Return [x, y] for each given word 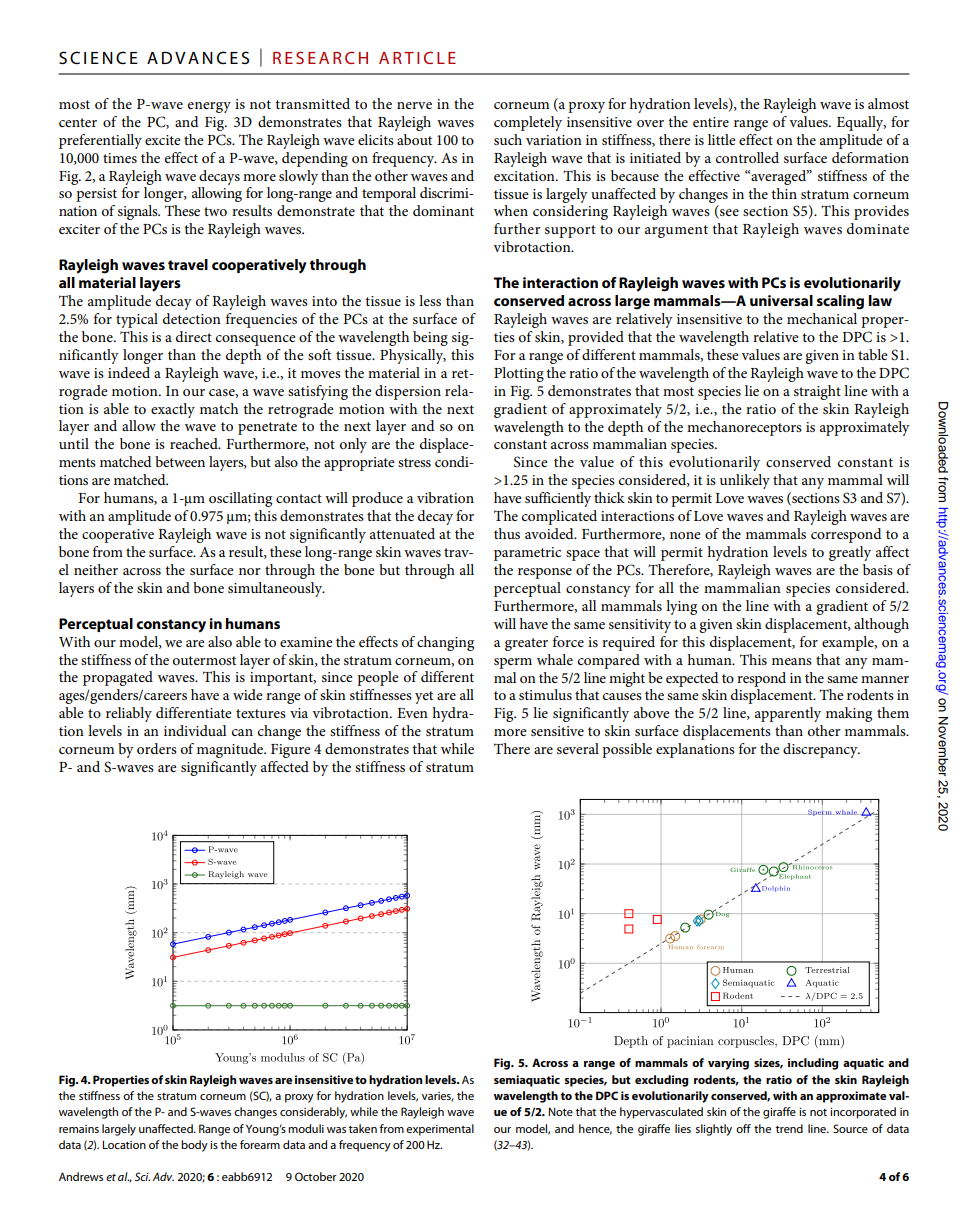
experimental [440, 1130]
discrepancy [821, 750]
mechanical [822, 318]
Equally [861, 123]
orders [157, 748]
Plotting [519, 374]
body [194, 1146]
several [578, 748]
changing [445, 643]
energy [209, 107]
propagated [118, 678]
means [792, 661]
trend [789, 1128]
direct [194, 336]
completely [528, 123]
